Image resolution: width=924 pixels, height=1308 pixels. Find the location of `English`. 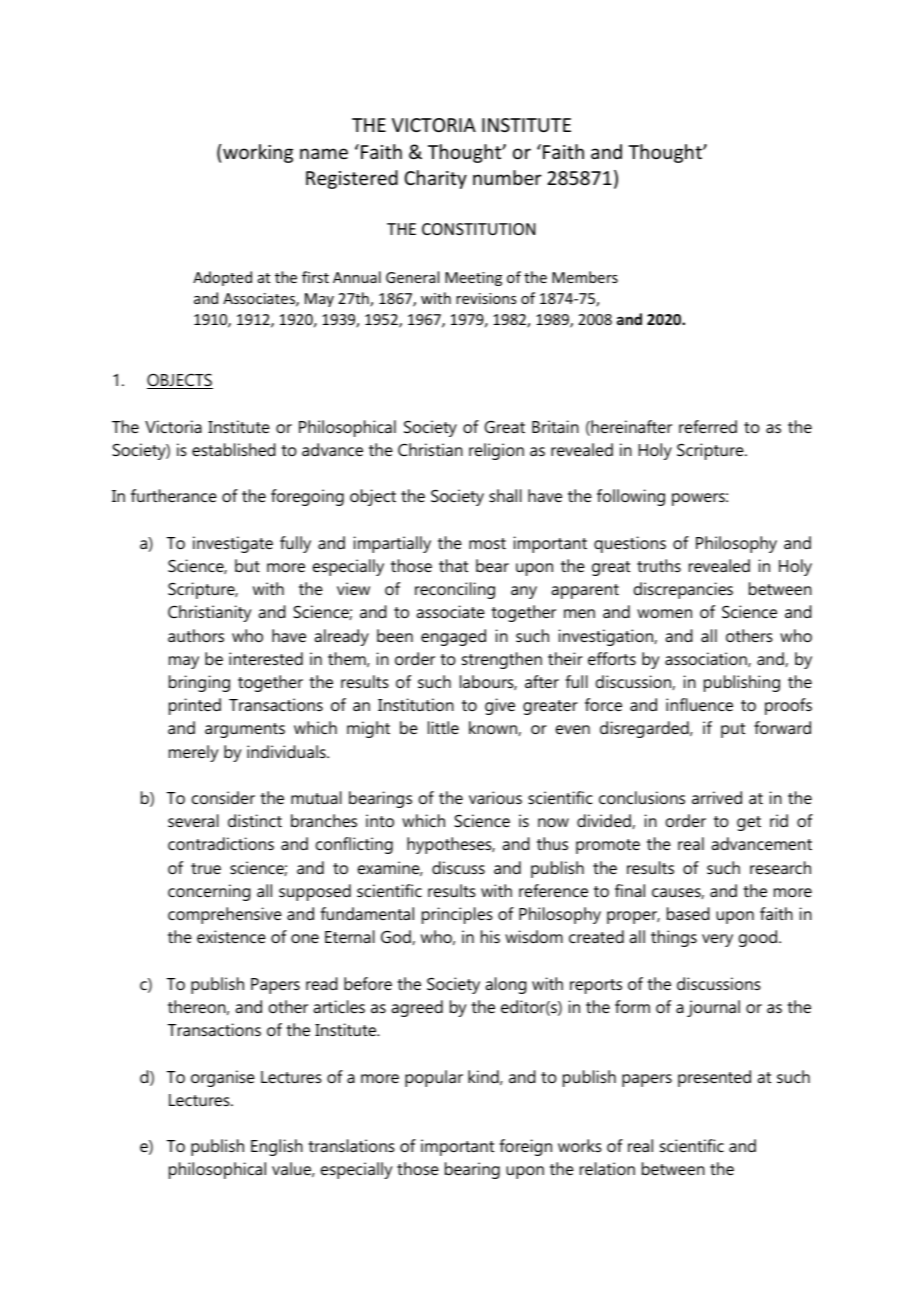

English is located at coordinates (277, 1147).
